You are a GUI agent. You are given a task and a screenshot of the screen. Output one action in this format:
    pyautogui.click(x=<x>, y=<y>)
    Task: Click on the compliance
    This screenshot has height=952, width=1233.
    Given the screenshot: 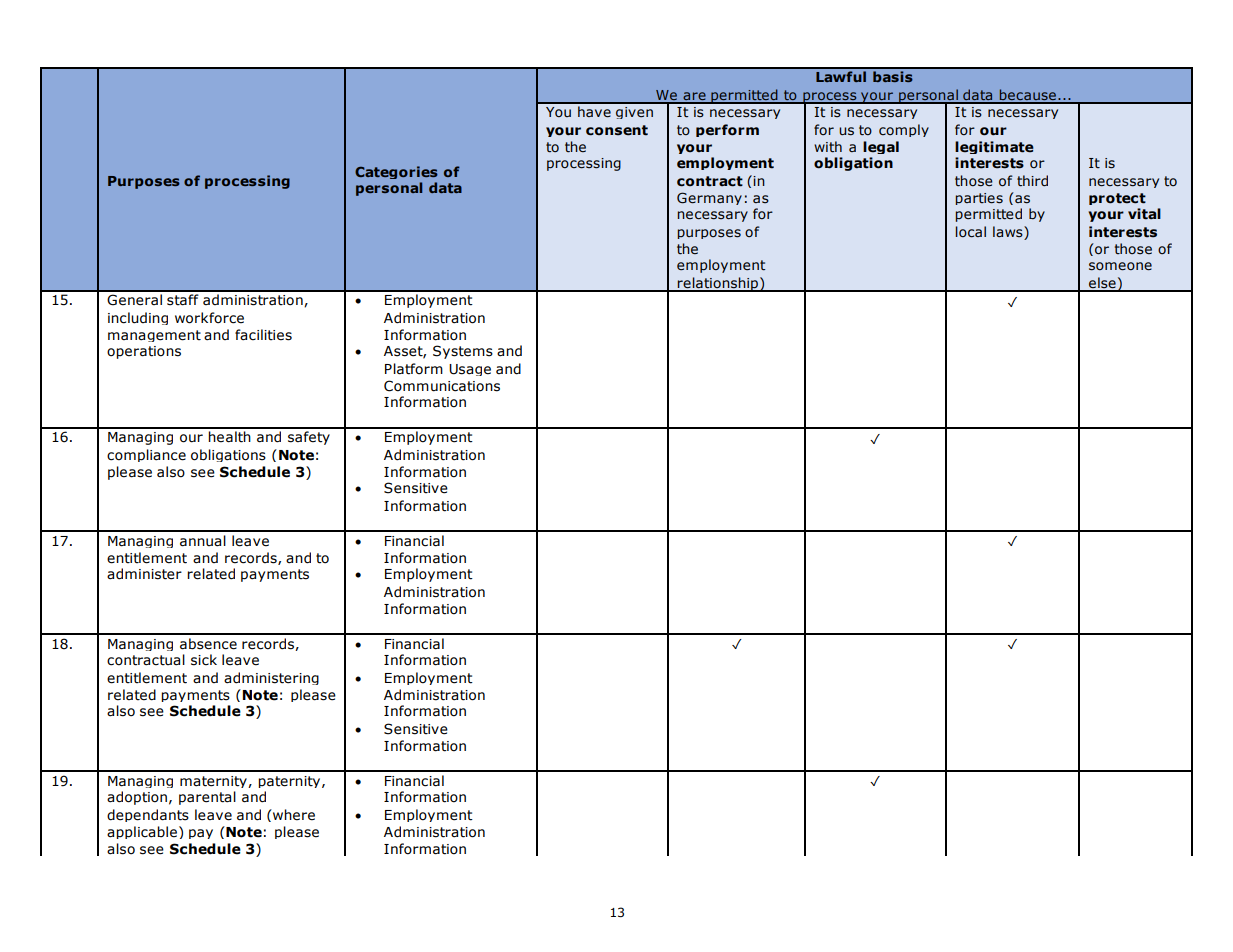 What is the action you would take?
    pyautogui.click(x=146, y=455)
